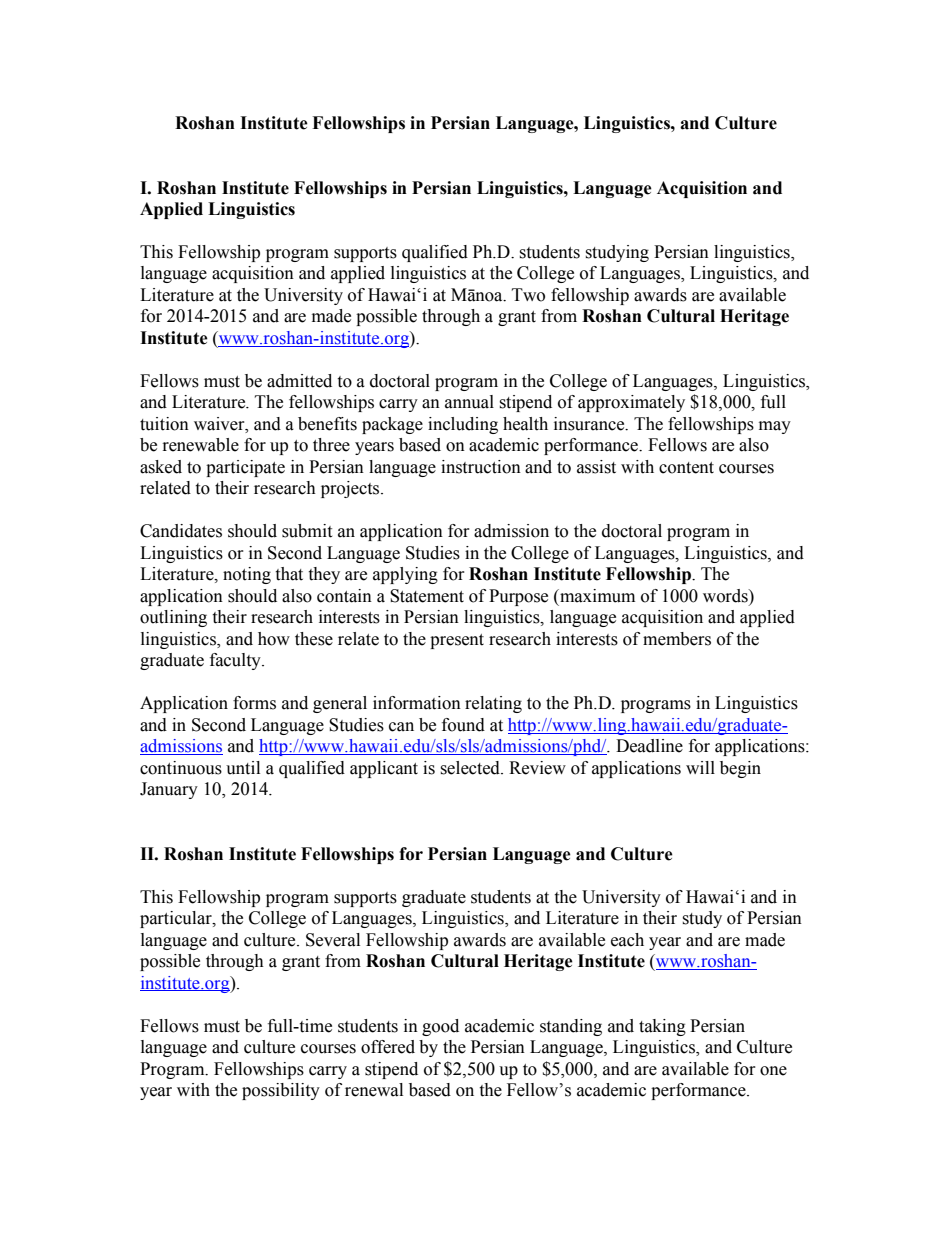  What do you see at coordinates (528, 295) in the document?
I see `Two` at bounding box center [528, 295].
